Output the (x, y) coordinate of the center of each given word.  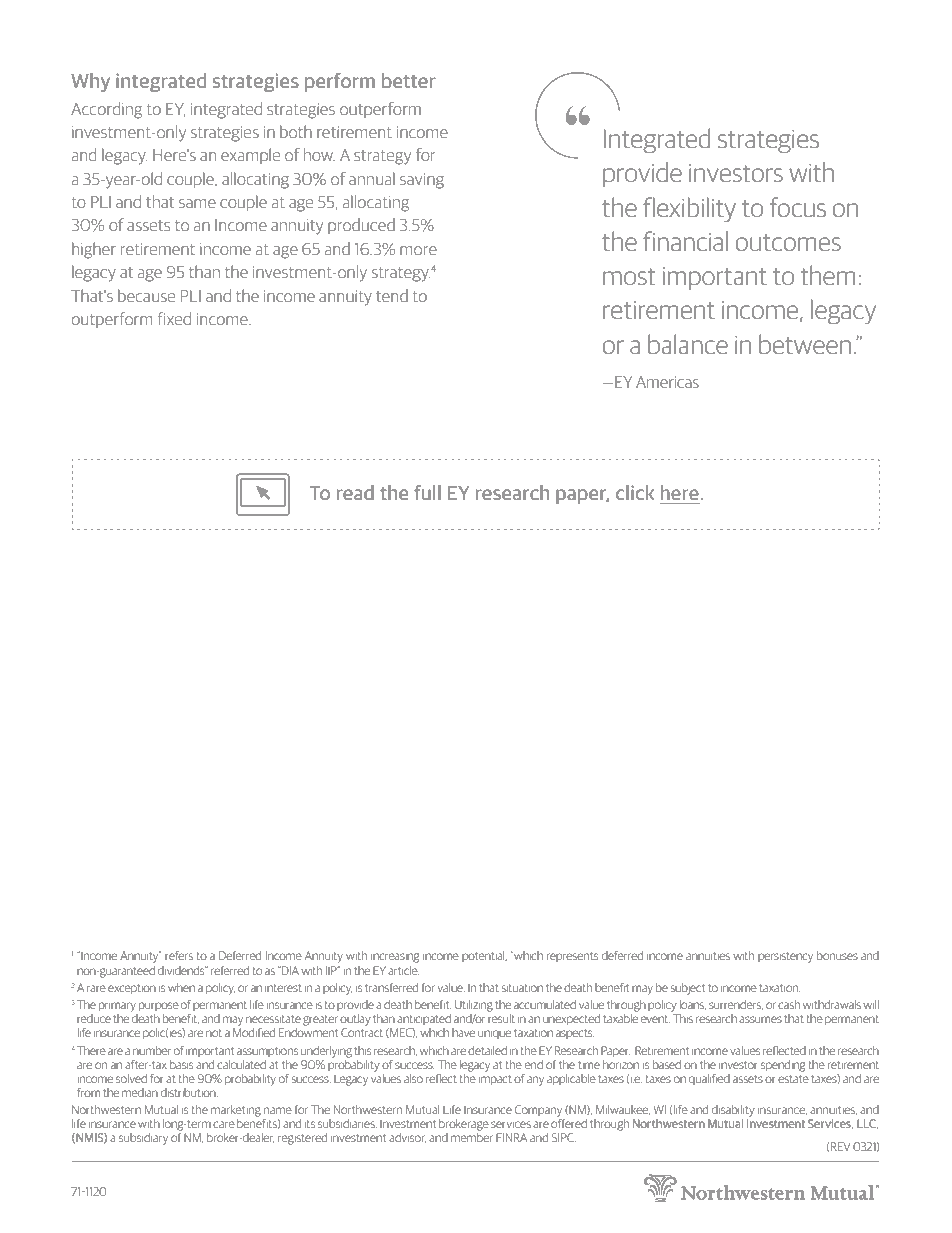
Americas (667, 382)
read (355, 492)
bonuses (837, 955)
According (106, 110)
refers (179, 955)
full (427, 492)
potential (484, 956)
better (409, 81)
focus (798, 207)
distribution (189, 1092)
